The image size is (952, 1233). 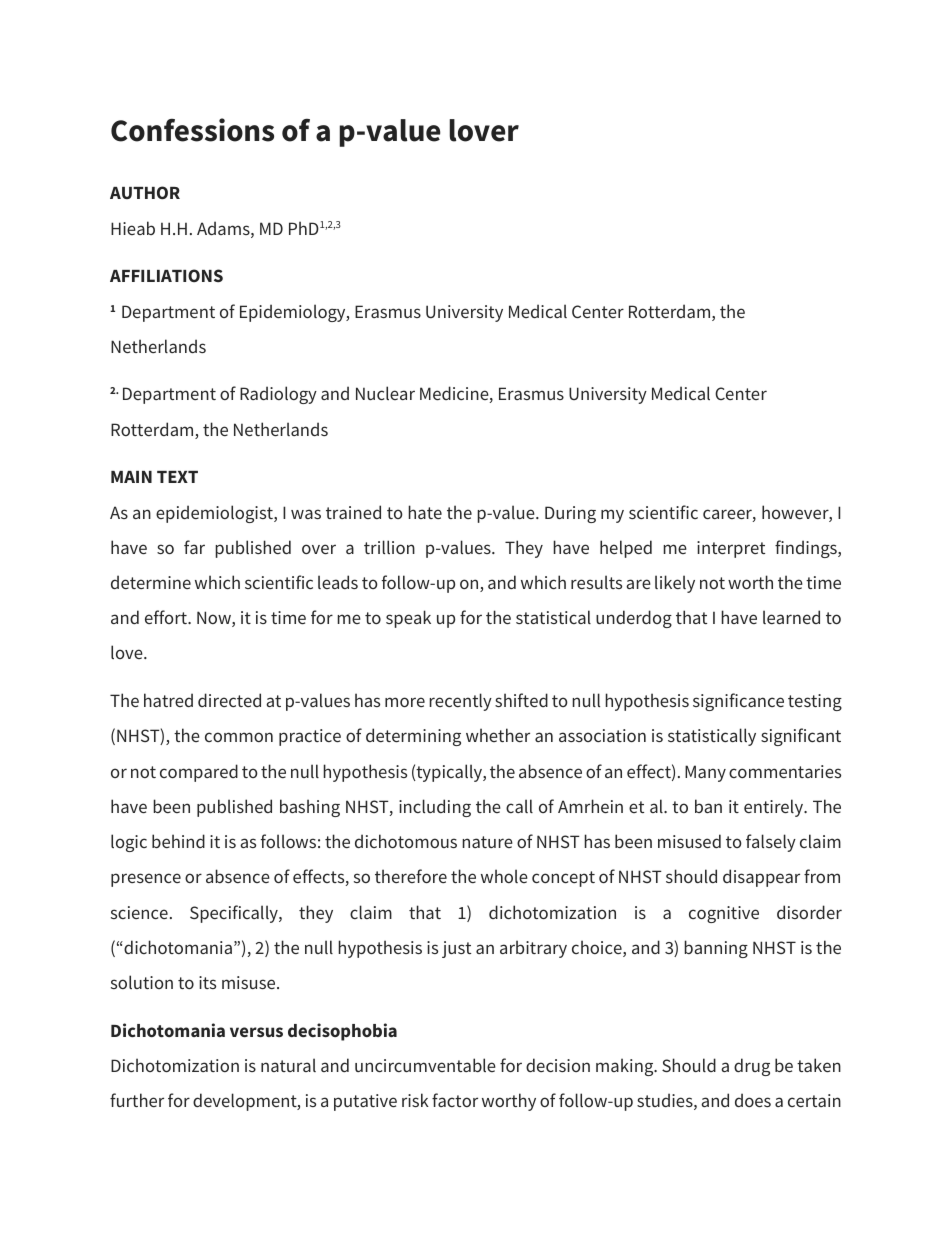 I want to click on Nuclear, so click(x=385, y=393).
